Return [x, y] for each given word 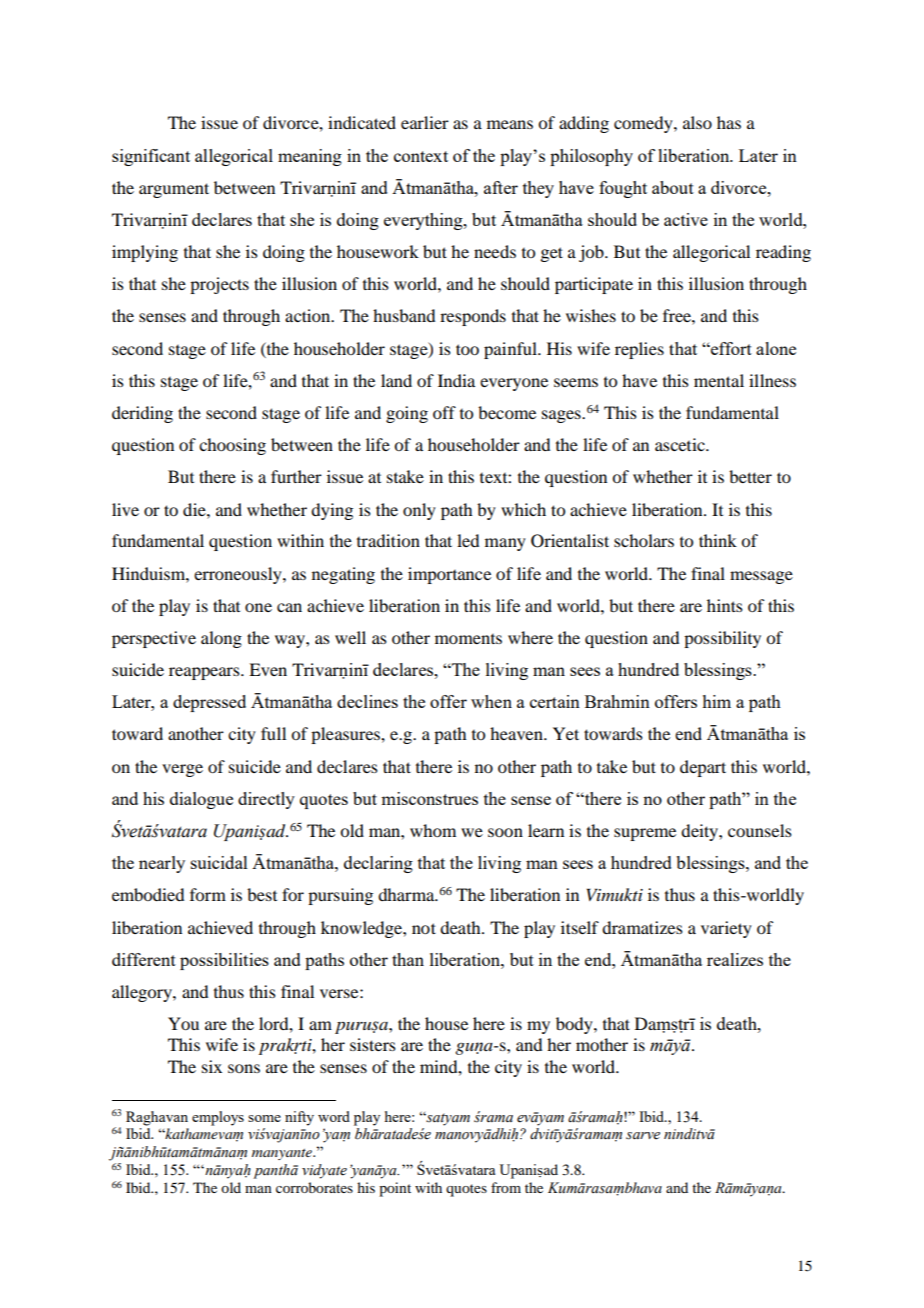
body [575, 1025]
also [697, 122]
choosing [232, 446]
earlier [425, 122]
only [419, 511]
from [506, 1187]
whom [433, 830]
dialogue [201, 800]
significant [151, 157]
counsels [760, 830]
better [750, 476]
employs [218, 1118]
